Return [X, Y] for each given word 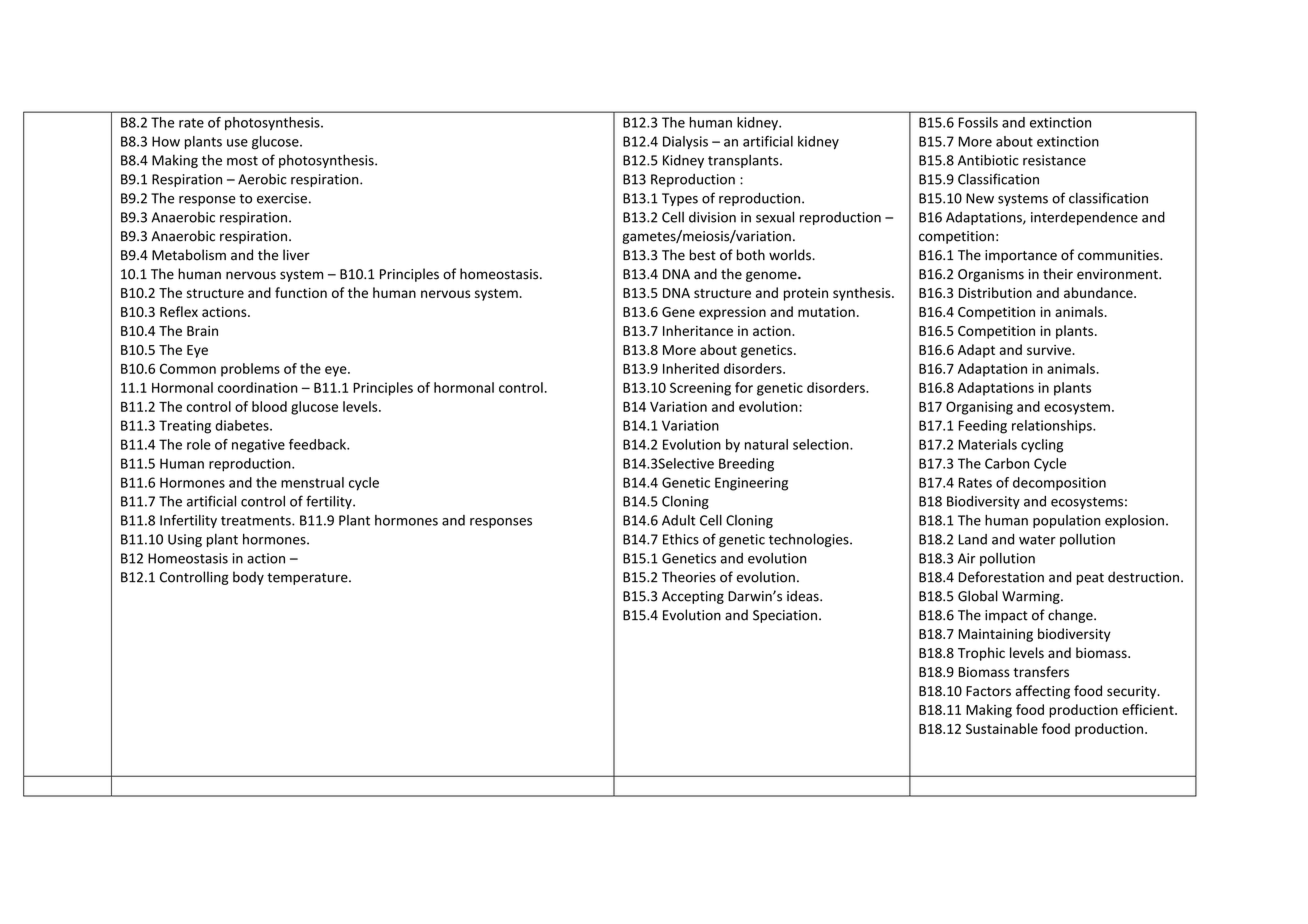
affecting [1043, 692]
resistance [1054, 160]
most [242, 161]
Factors [988, 691]
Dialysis [685, 142]
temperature [308, 579]
